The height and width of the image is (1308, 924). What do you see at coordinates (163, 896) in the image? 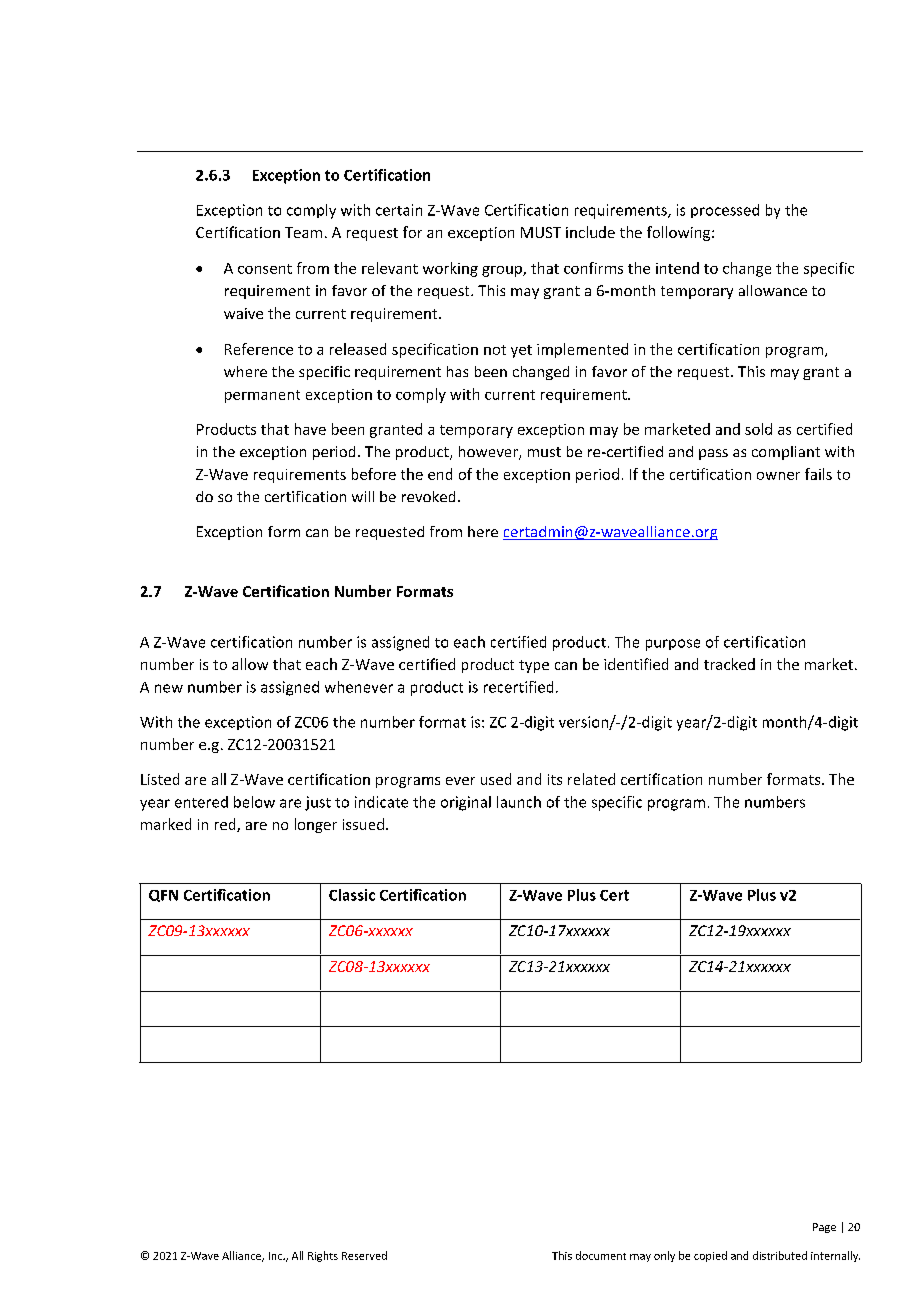
I see `QFN` at bounding box center [163, 896].
